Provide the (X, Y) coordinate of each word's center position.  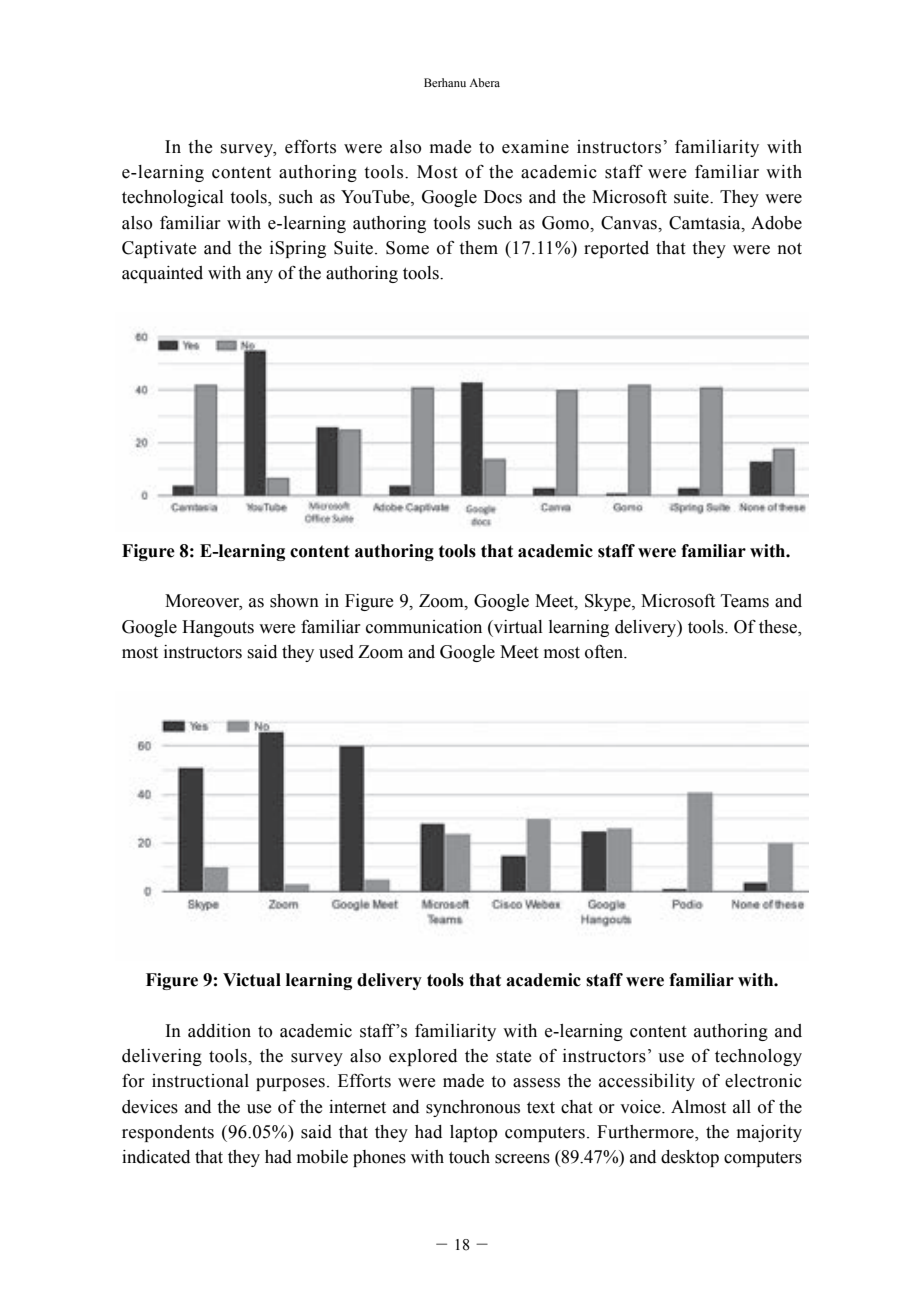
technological (172, 198)
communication (424, 627)
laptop (474, 1133)
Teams (745, 601)
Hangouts (218, 628)
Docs (503, 197)
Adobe (776, 223)
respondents (168, 1133)
